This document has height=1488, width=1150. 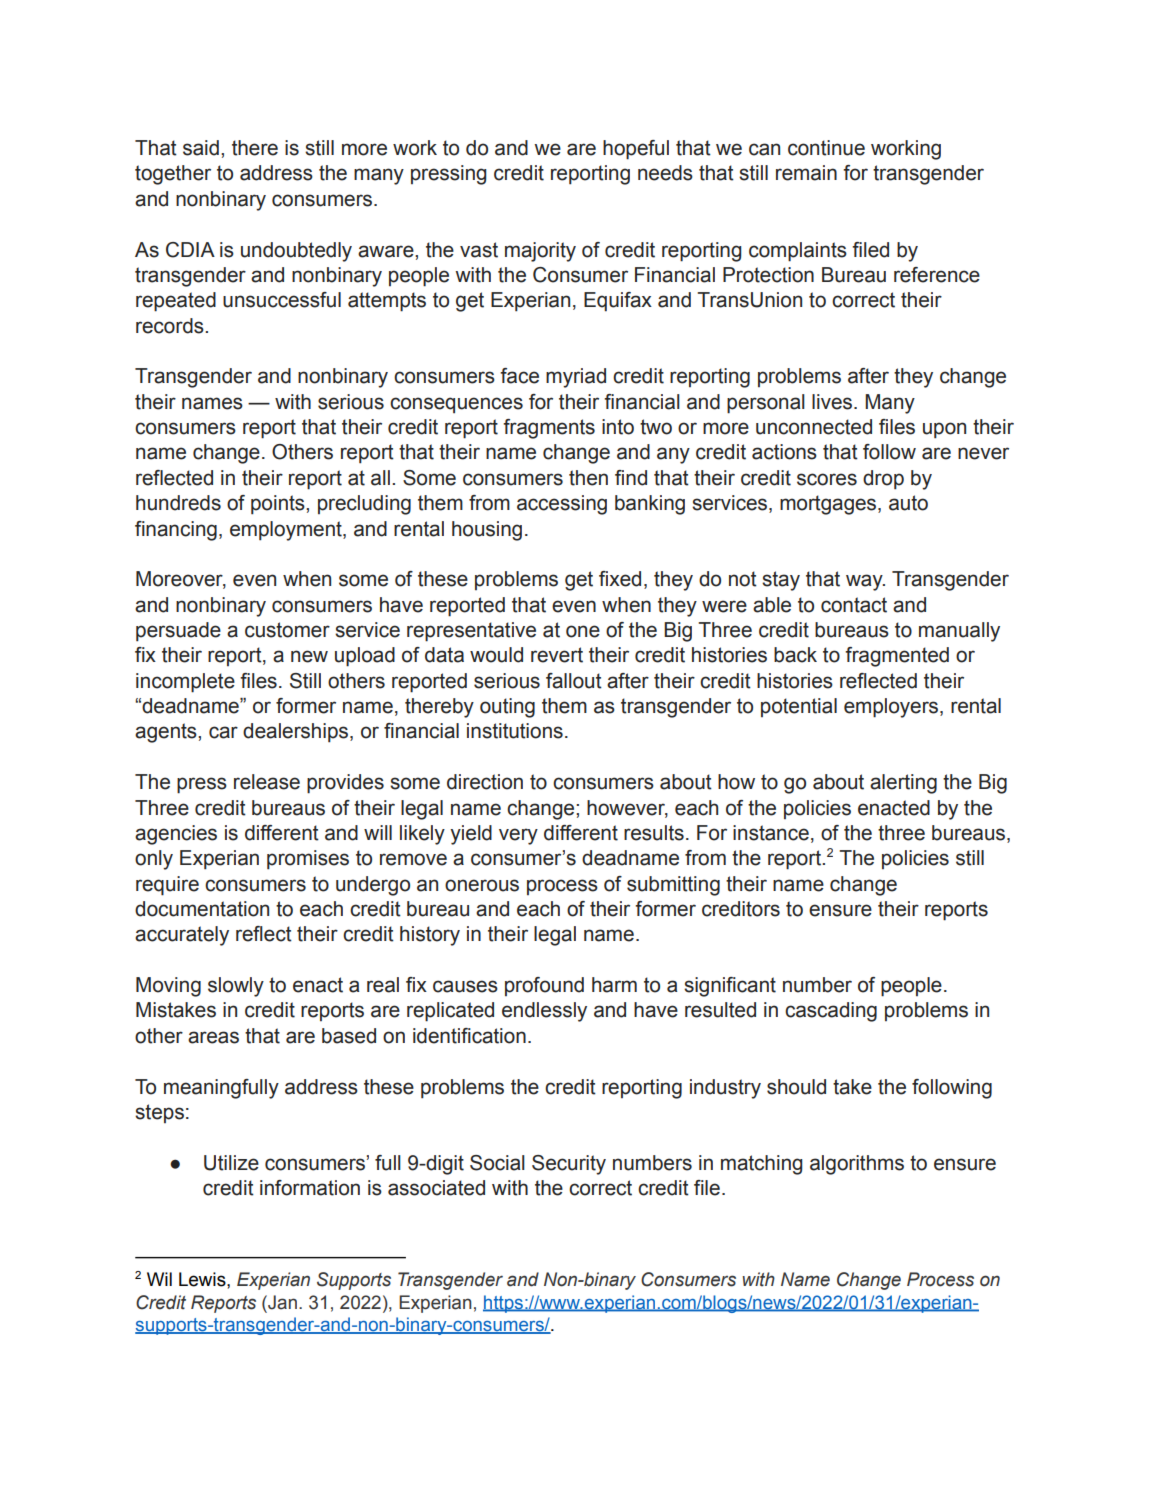 I want to click on hopeful, so click(x=636, y=150).
